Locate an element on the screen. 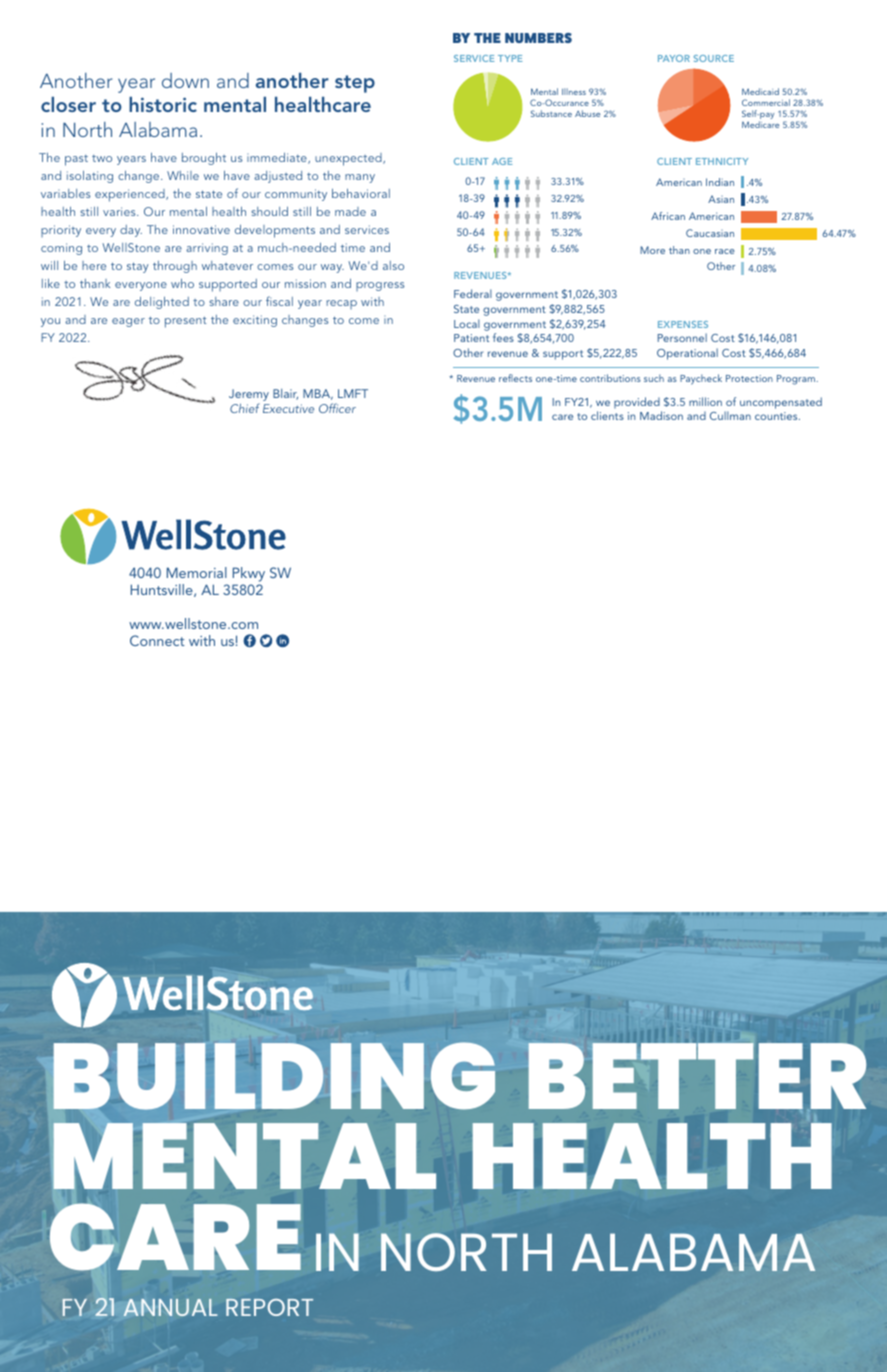 The width and height of the screenshot is (887, 1372). historic is located at coordinates (163, 104).
